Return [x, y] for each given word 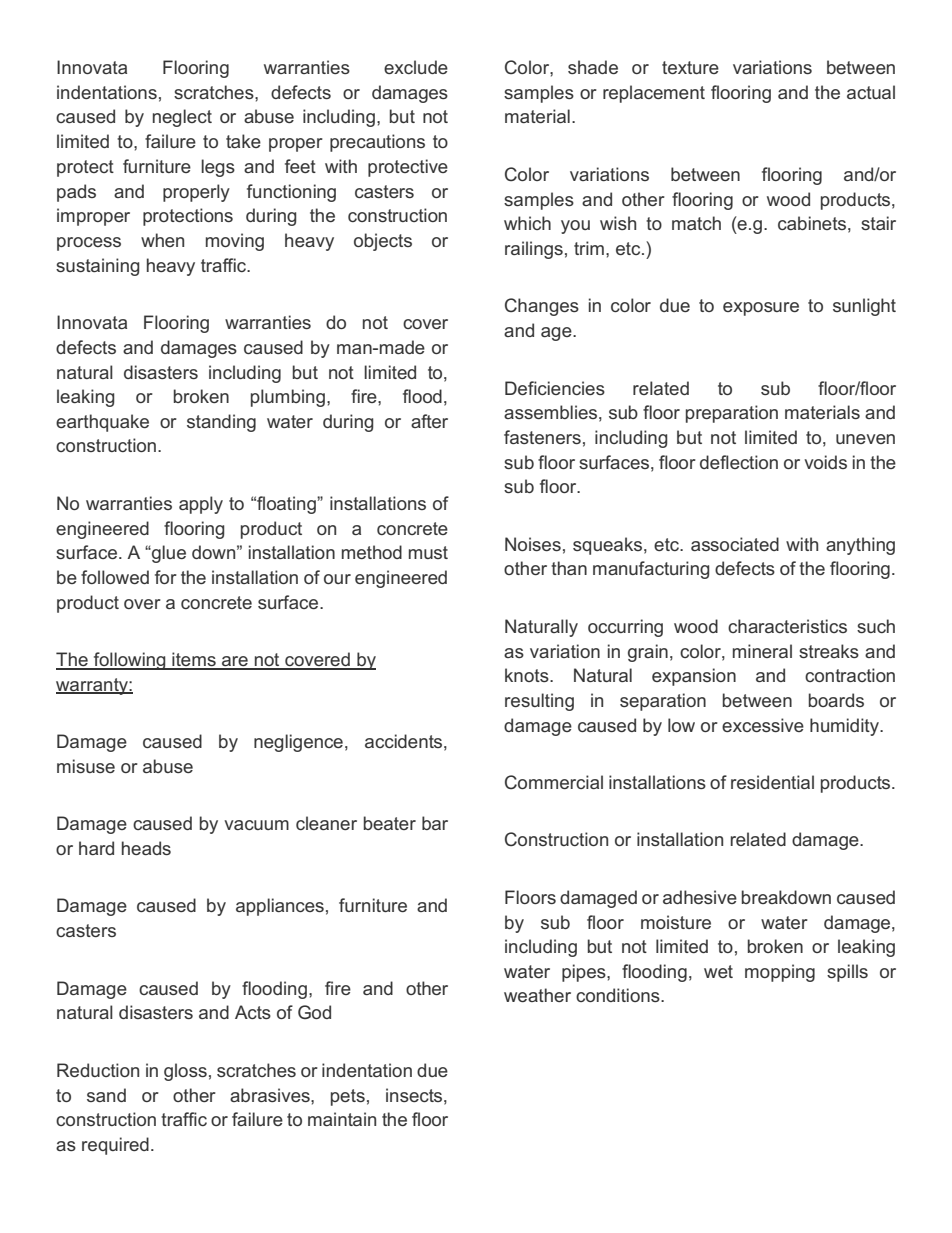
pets [348, 1097]
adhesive [700, 897]
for [166, 577]
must [428, 552]
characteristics [787, 626]
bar [435, 823]
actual [871, 92]
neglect [182, 118]
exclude [416, 67]
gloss [185, 1072]
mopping [780, 973]
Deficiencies [555, 388]
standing [221, 423]
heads [146, 848]
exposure [761, 309]
